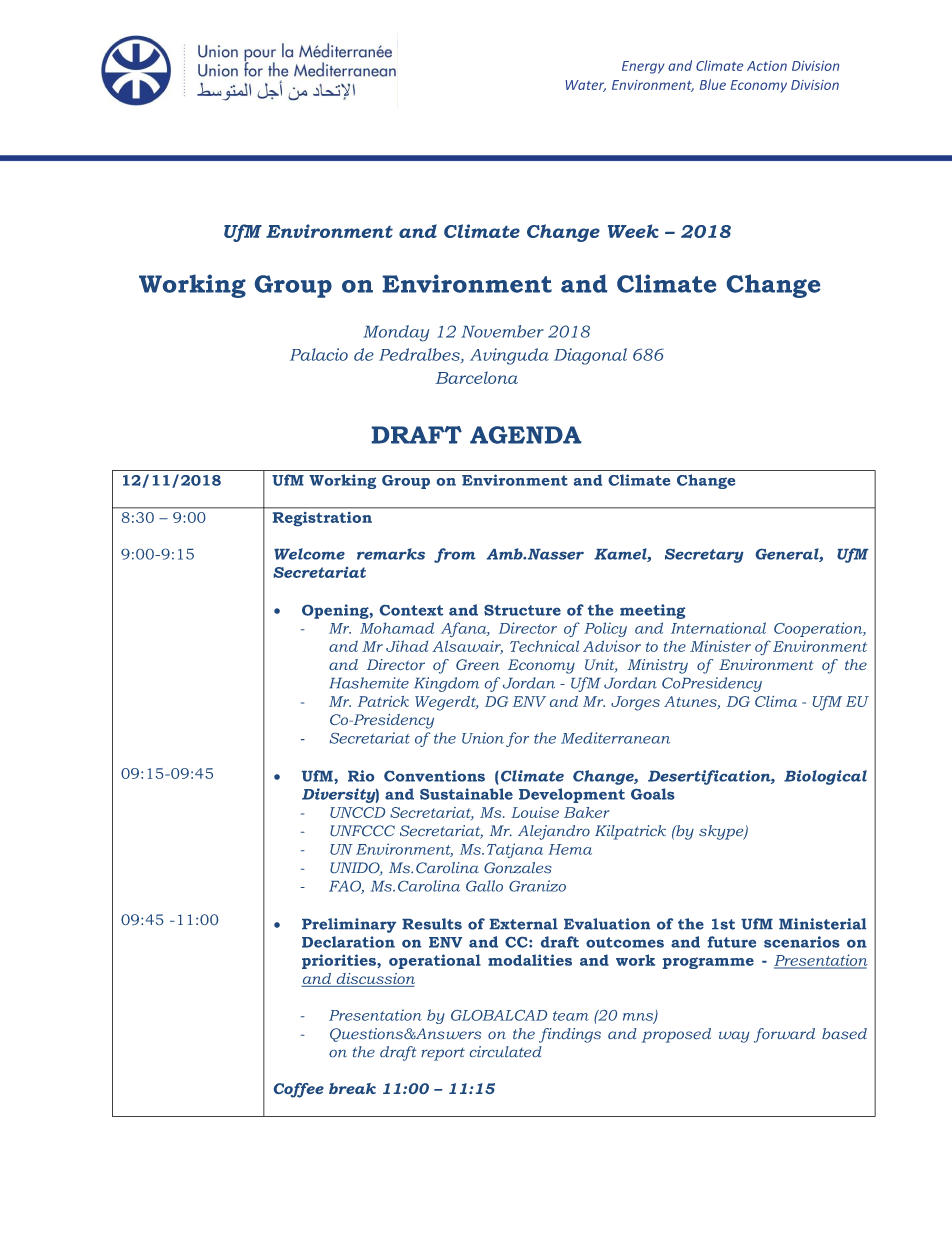 This page has height=1233, width=952. What do you see at coordinates (704, 556) in the page?
I see `Secretary` at bounding box center [704, 556].
